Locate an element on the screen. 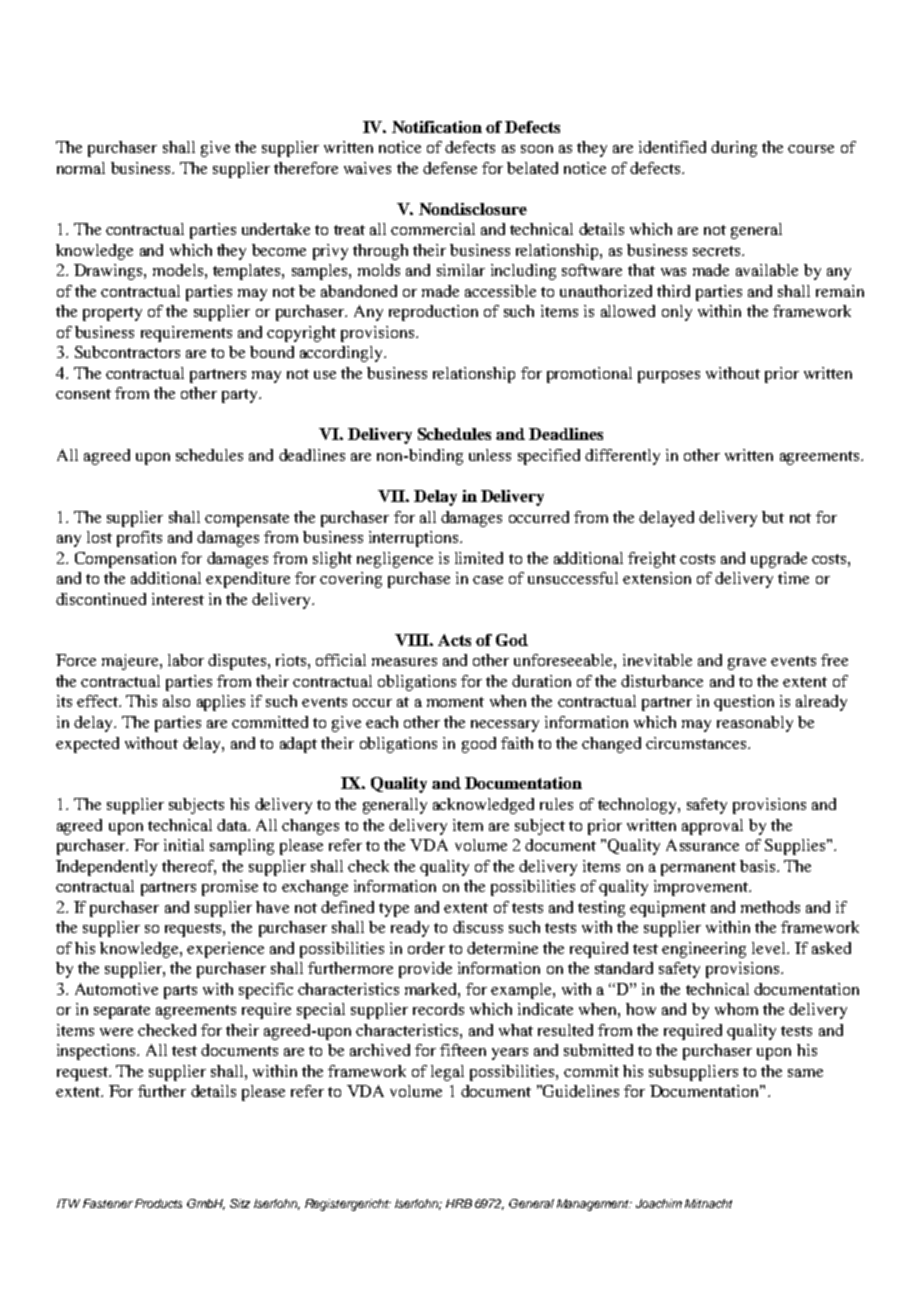 The height and width of the screenshot is (1307, 924). Joachim is located at coordinates (659, 1203).
